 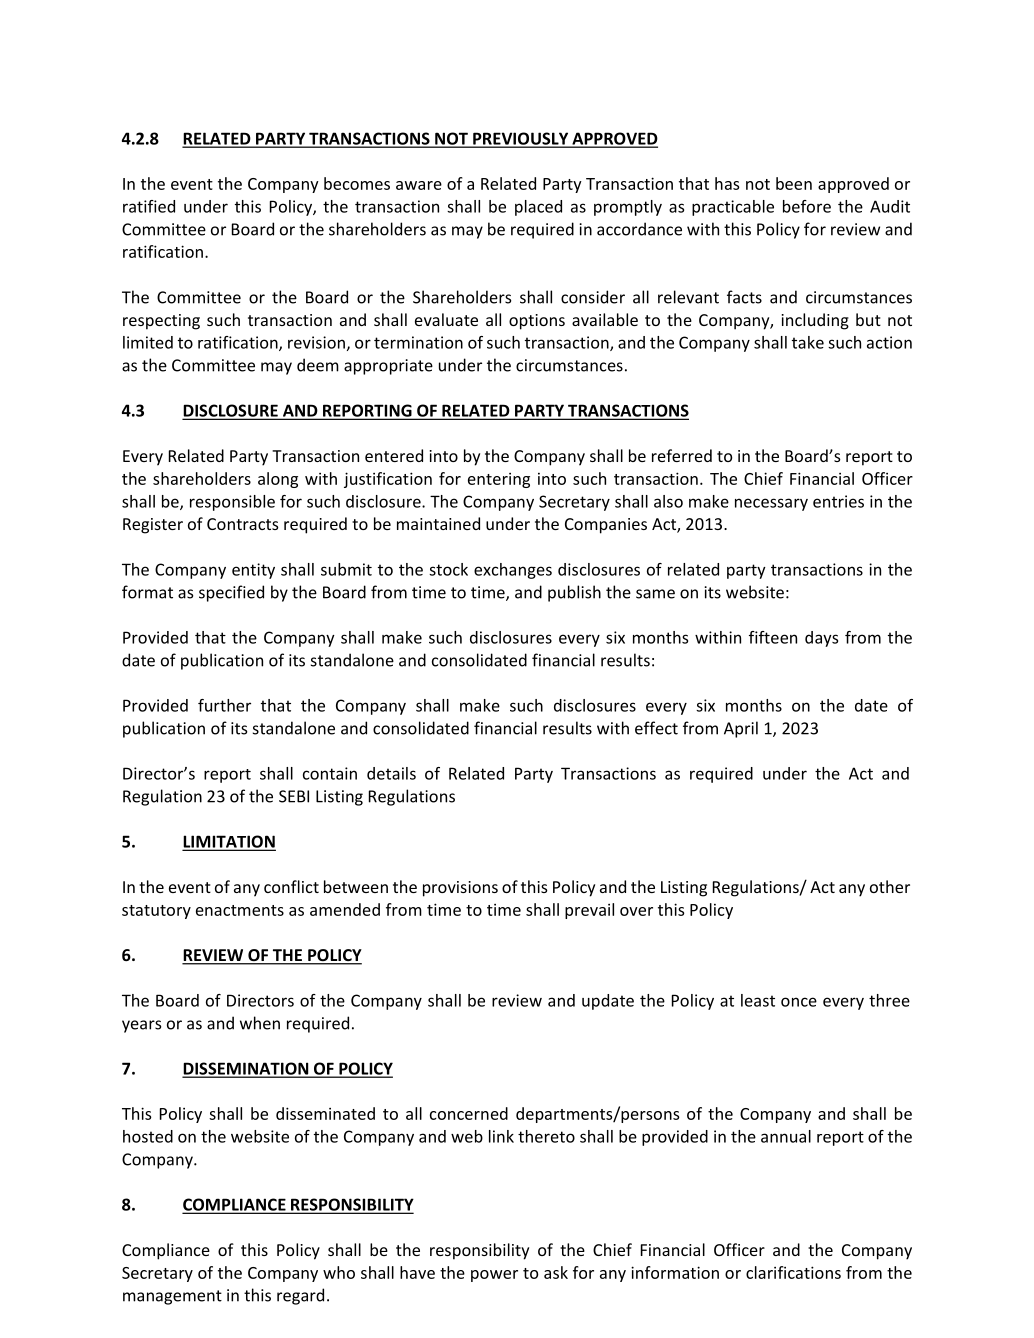 What do you see at coordinates (521, 139) in the page?
I see `PREVIOUSLY` at bounding box center [521, 139].
